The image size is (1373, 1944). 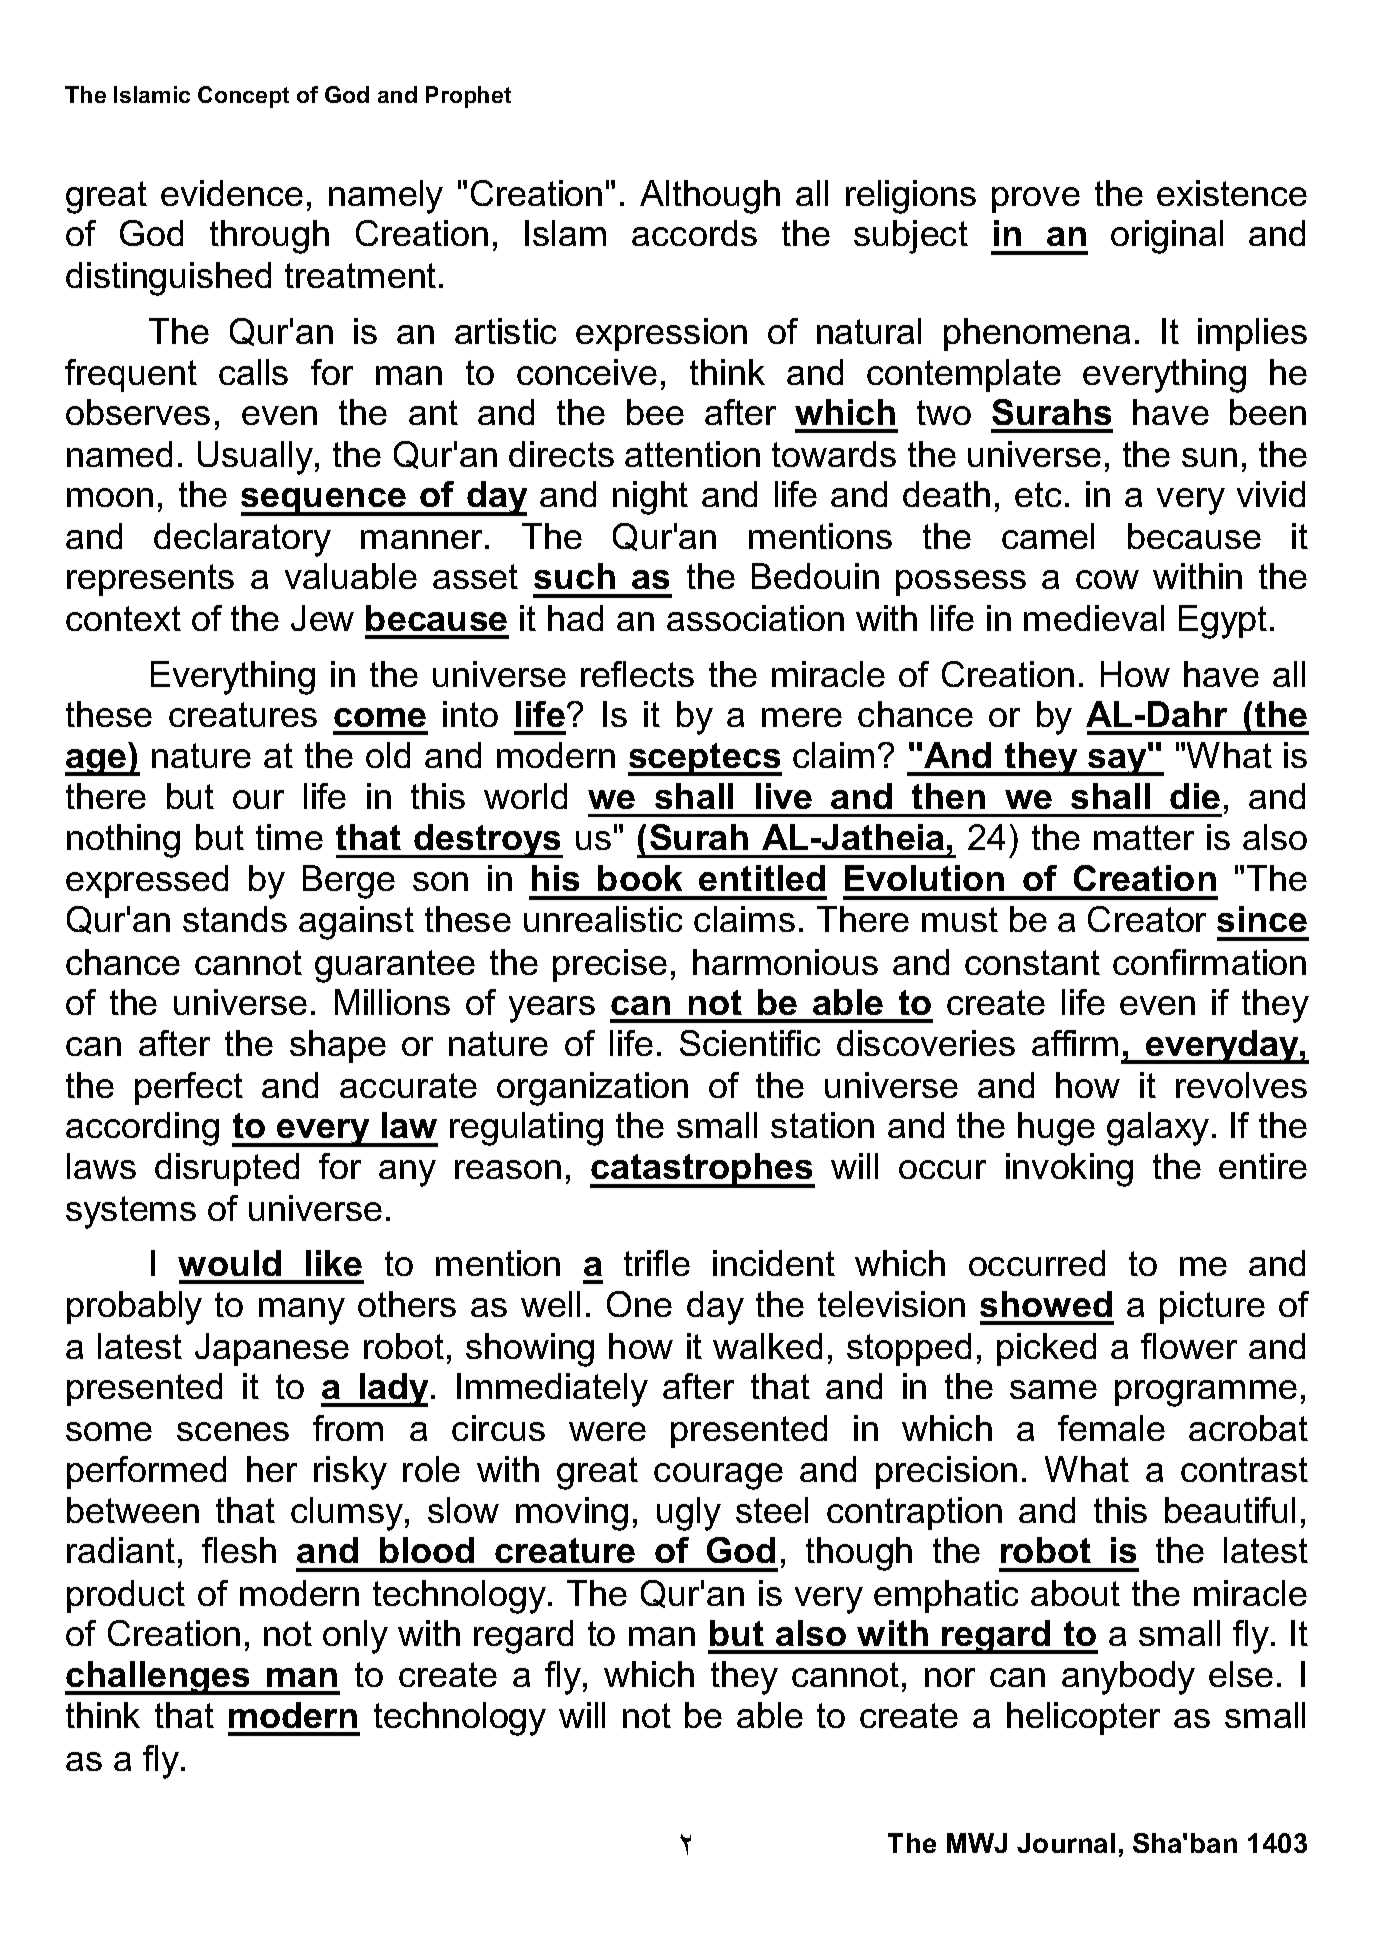 I want to click on trifle, so click(x=657, y=1263).
